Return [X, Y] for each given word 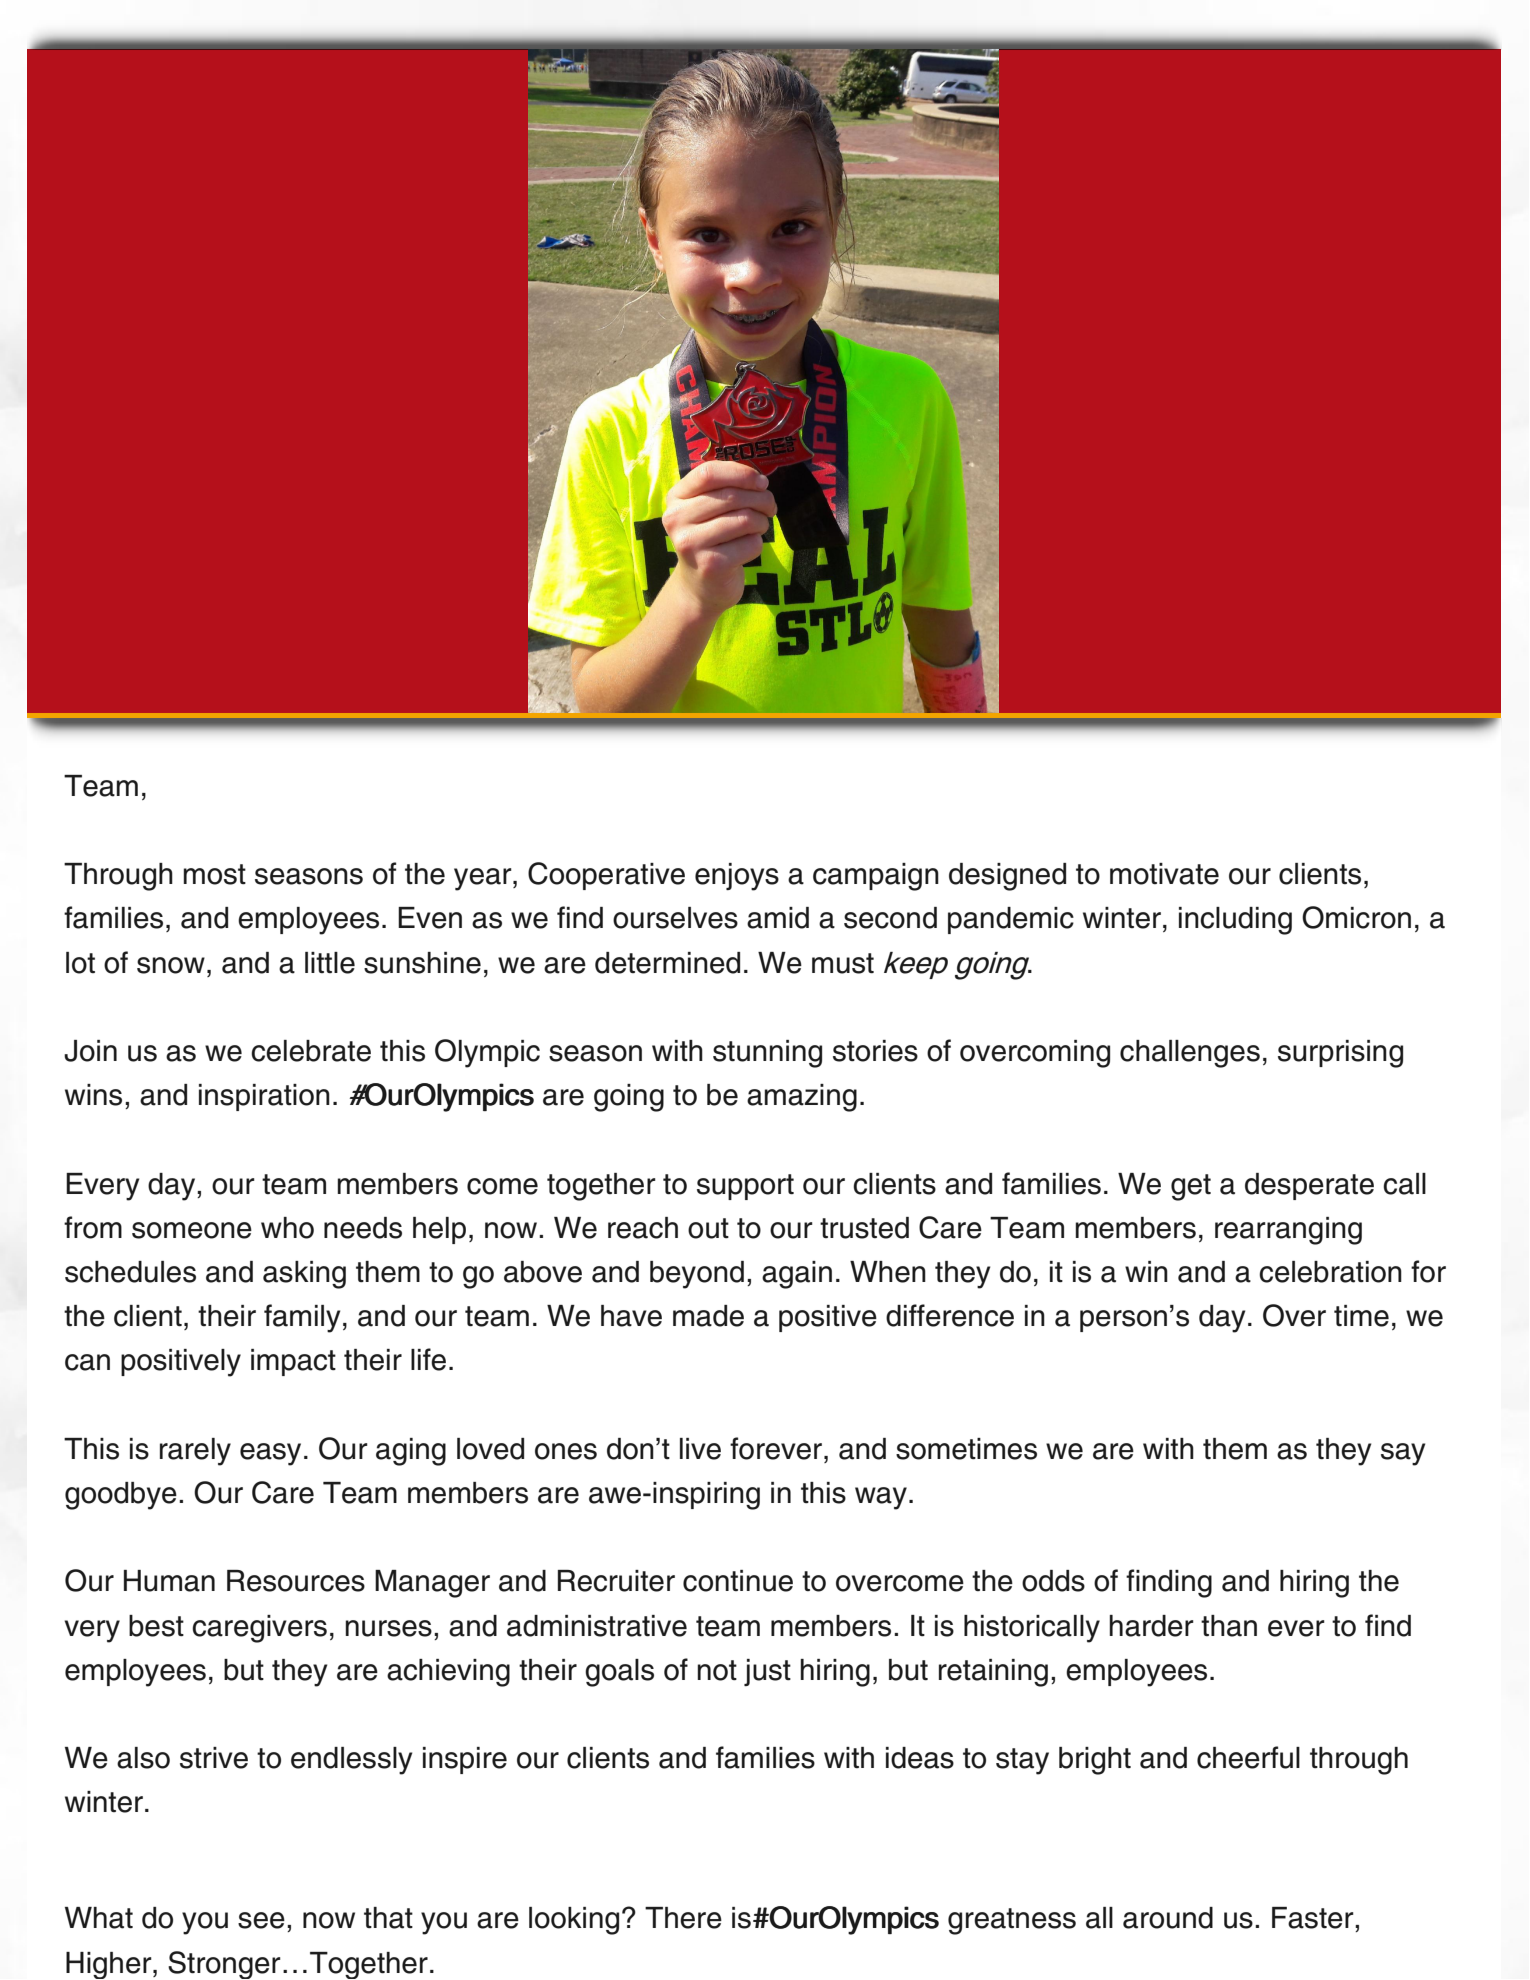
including [1235, 921]
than [1229, 1626]
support [745, 1187]
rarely [195, 1452]
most [214, 874]
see [261, 1920]
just [767, 1672]
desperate [1309, 1186]
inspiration [264, 1097]
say [1403, 1454]
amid [778, 918]
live [700, 1449]
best [156, 1626]
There [683, 1918]
